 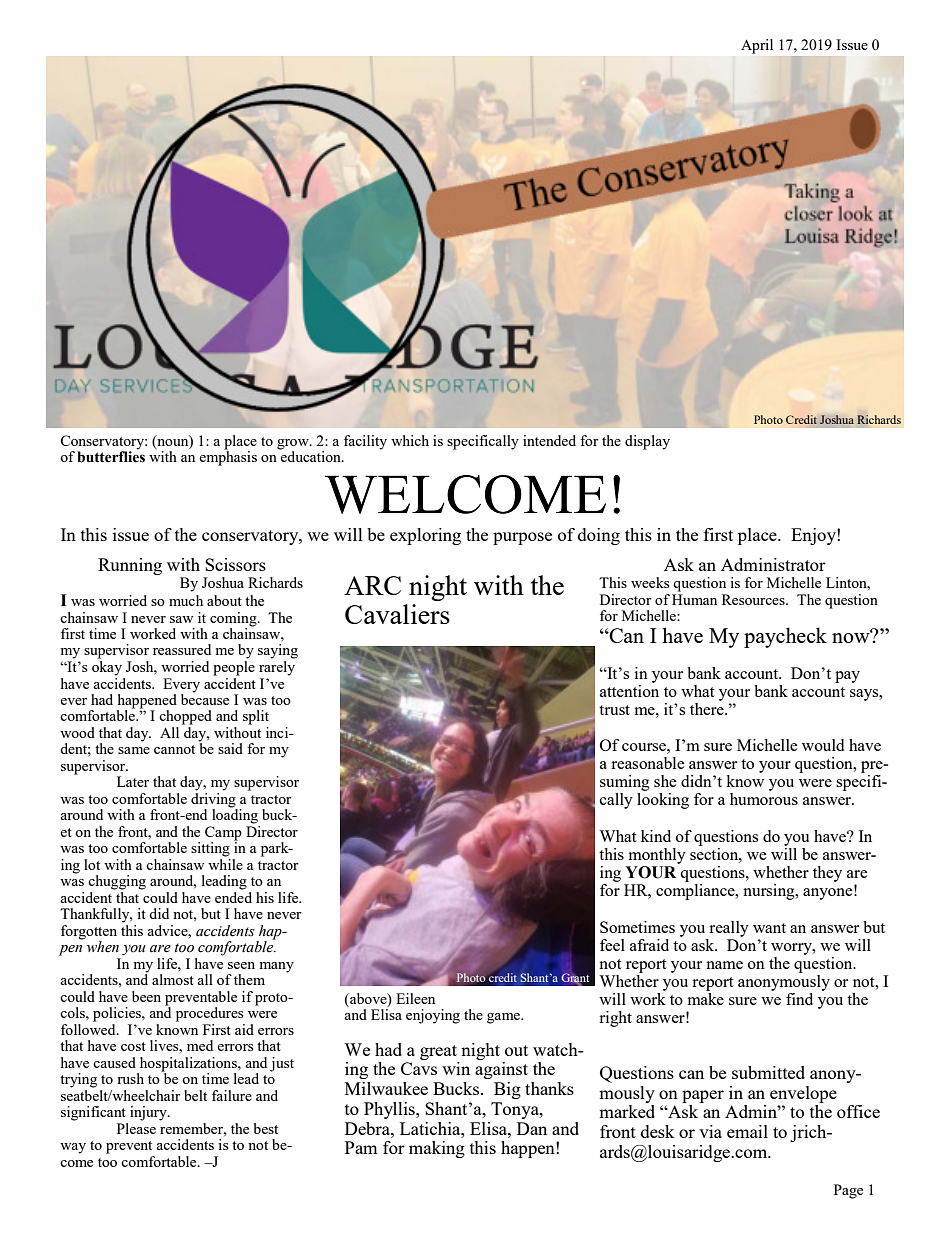 What do you see at coordinates (111, 456) in the screenshot?
I see `butterflies` at bounding box center [111, 456].
